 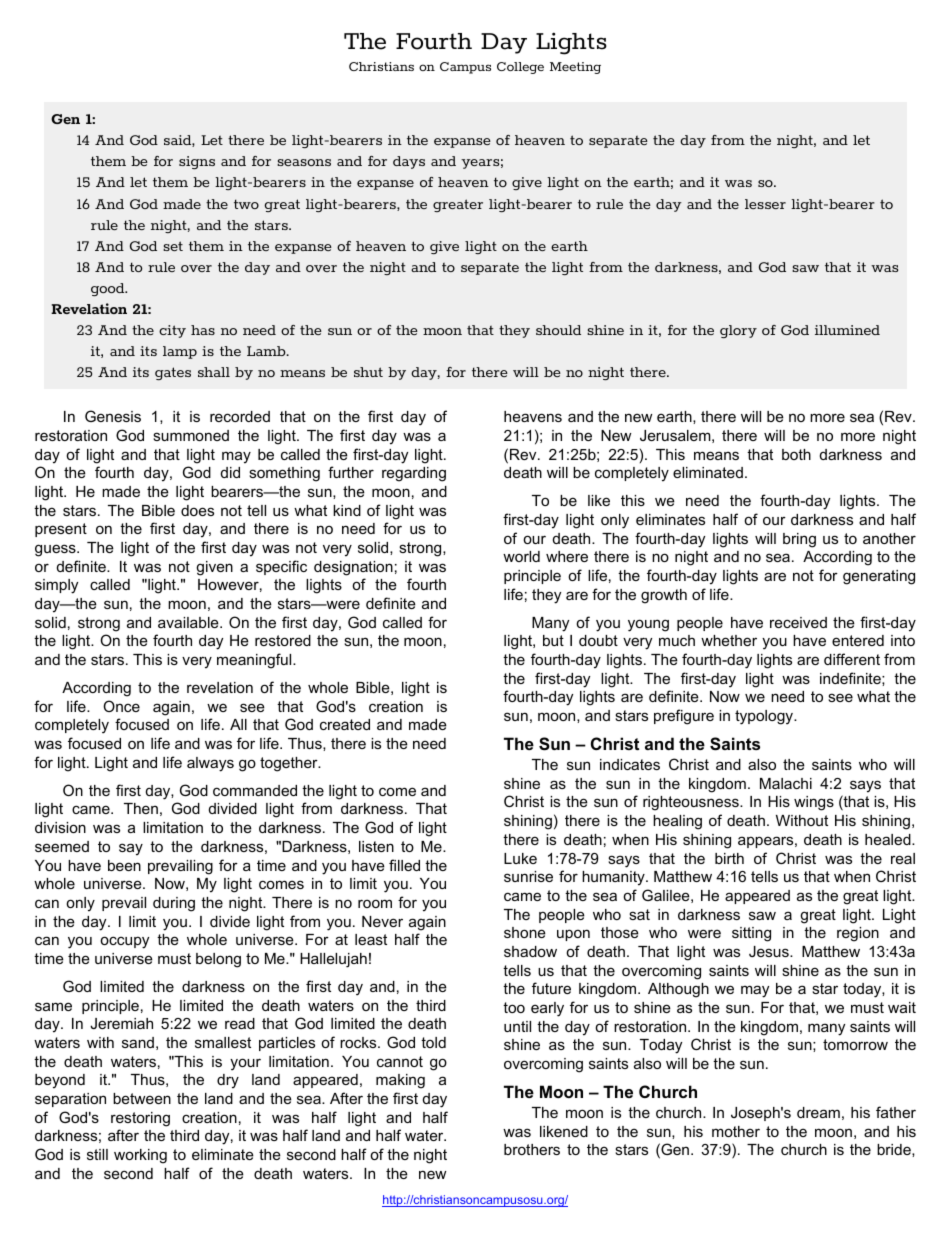 What do you see at coordinates (345, 724) in the page?
I see `created` at bounding box center [345, 724].
